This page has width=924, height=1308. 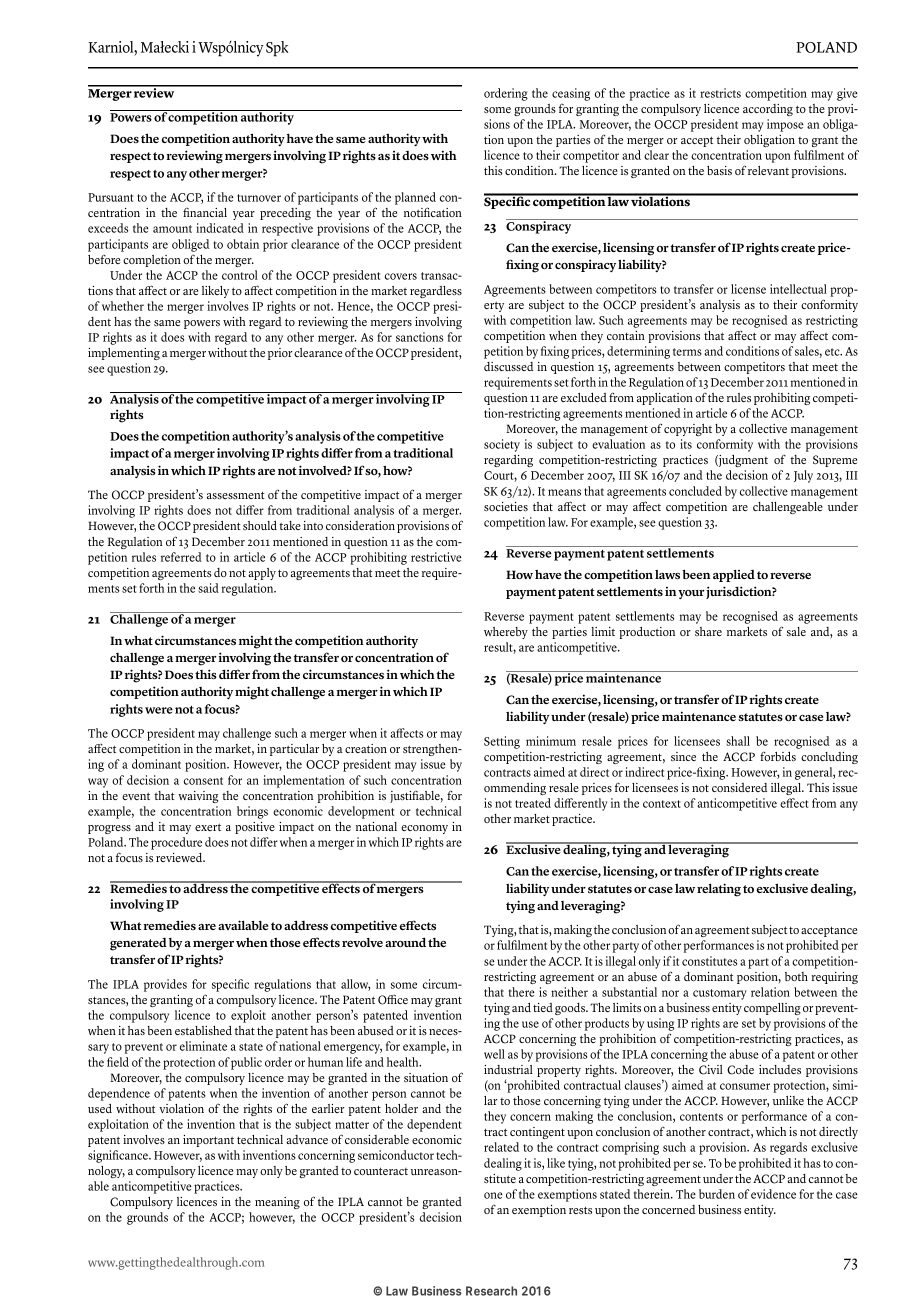 I want to click on society, so click(x=502, y=445).
